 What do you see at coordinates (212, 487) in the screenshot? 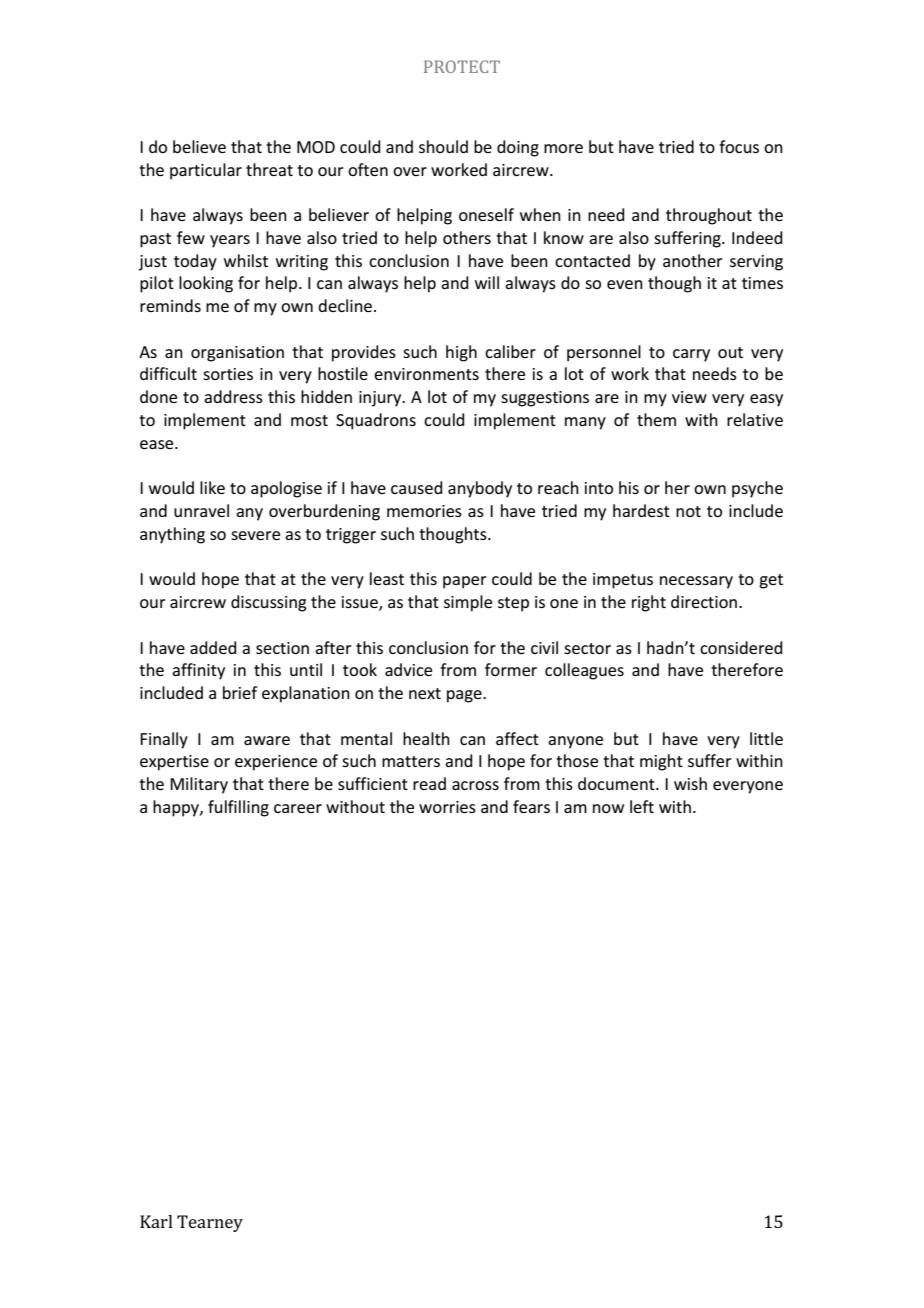
I see `like` at bounding box center [212, 487].
